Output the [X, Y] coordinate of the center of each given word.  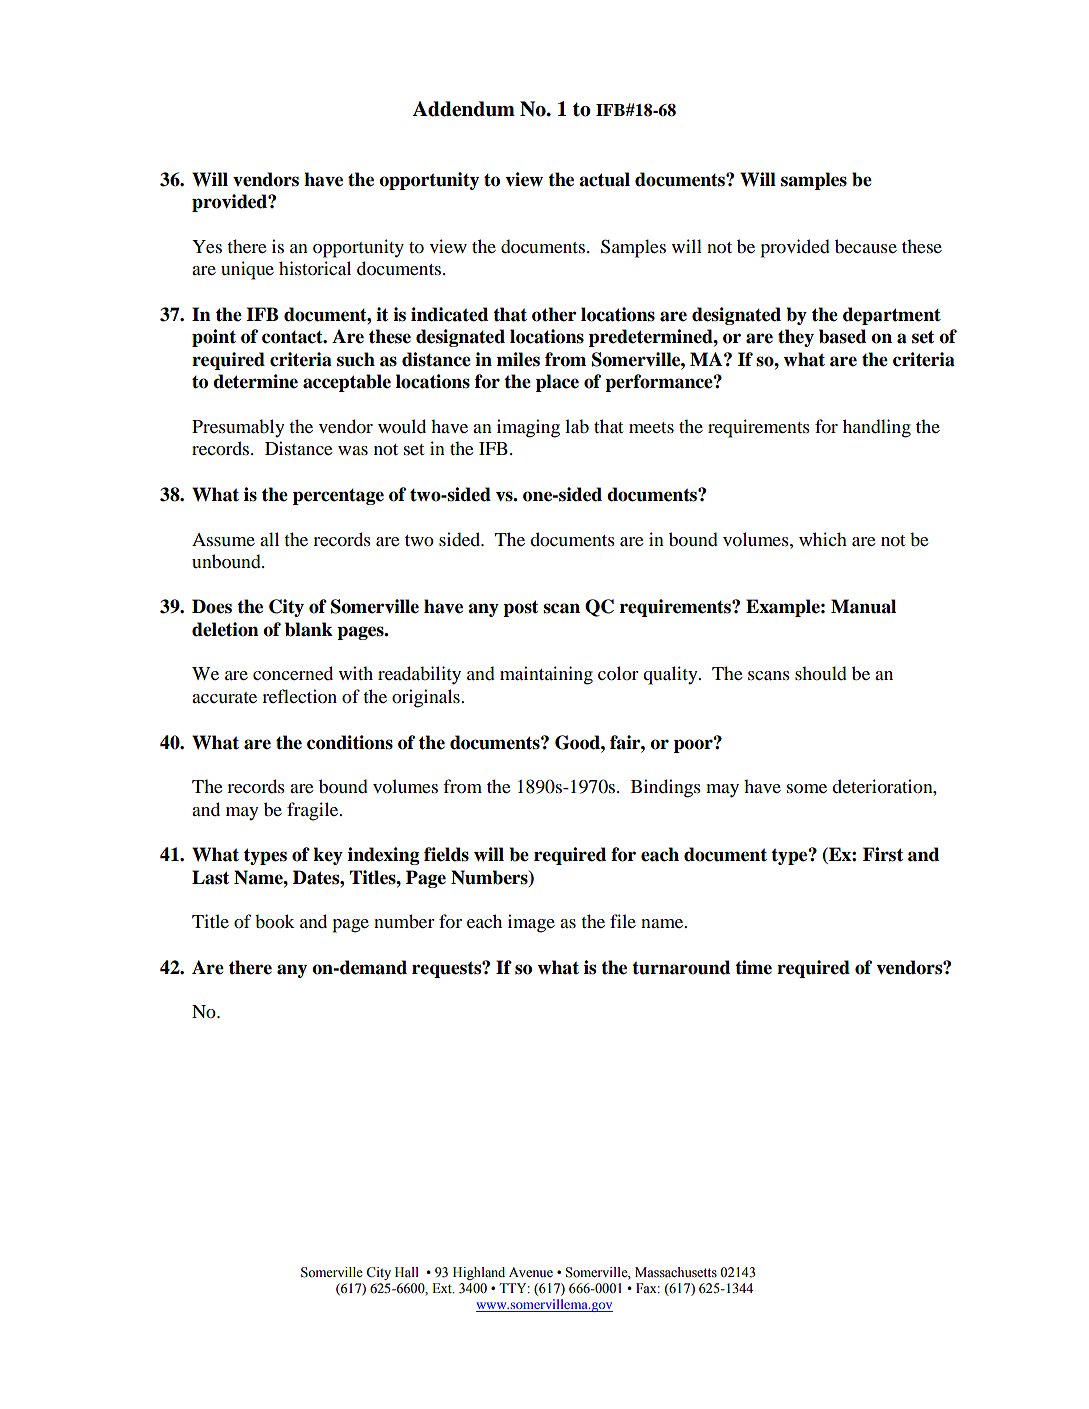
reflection [299, 696]
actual [604, 179]
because [866, 246]
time [753, 967]
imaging [528, 428]
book [275, 921]
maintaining [546, 675]
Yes [207, 246]
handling [877, 428]
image [531, 923]
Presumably [238, 428]
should [821, 673]
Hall [407, 1272]
